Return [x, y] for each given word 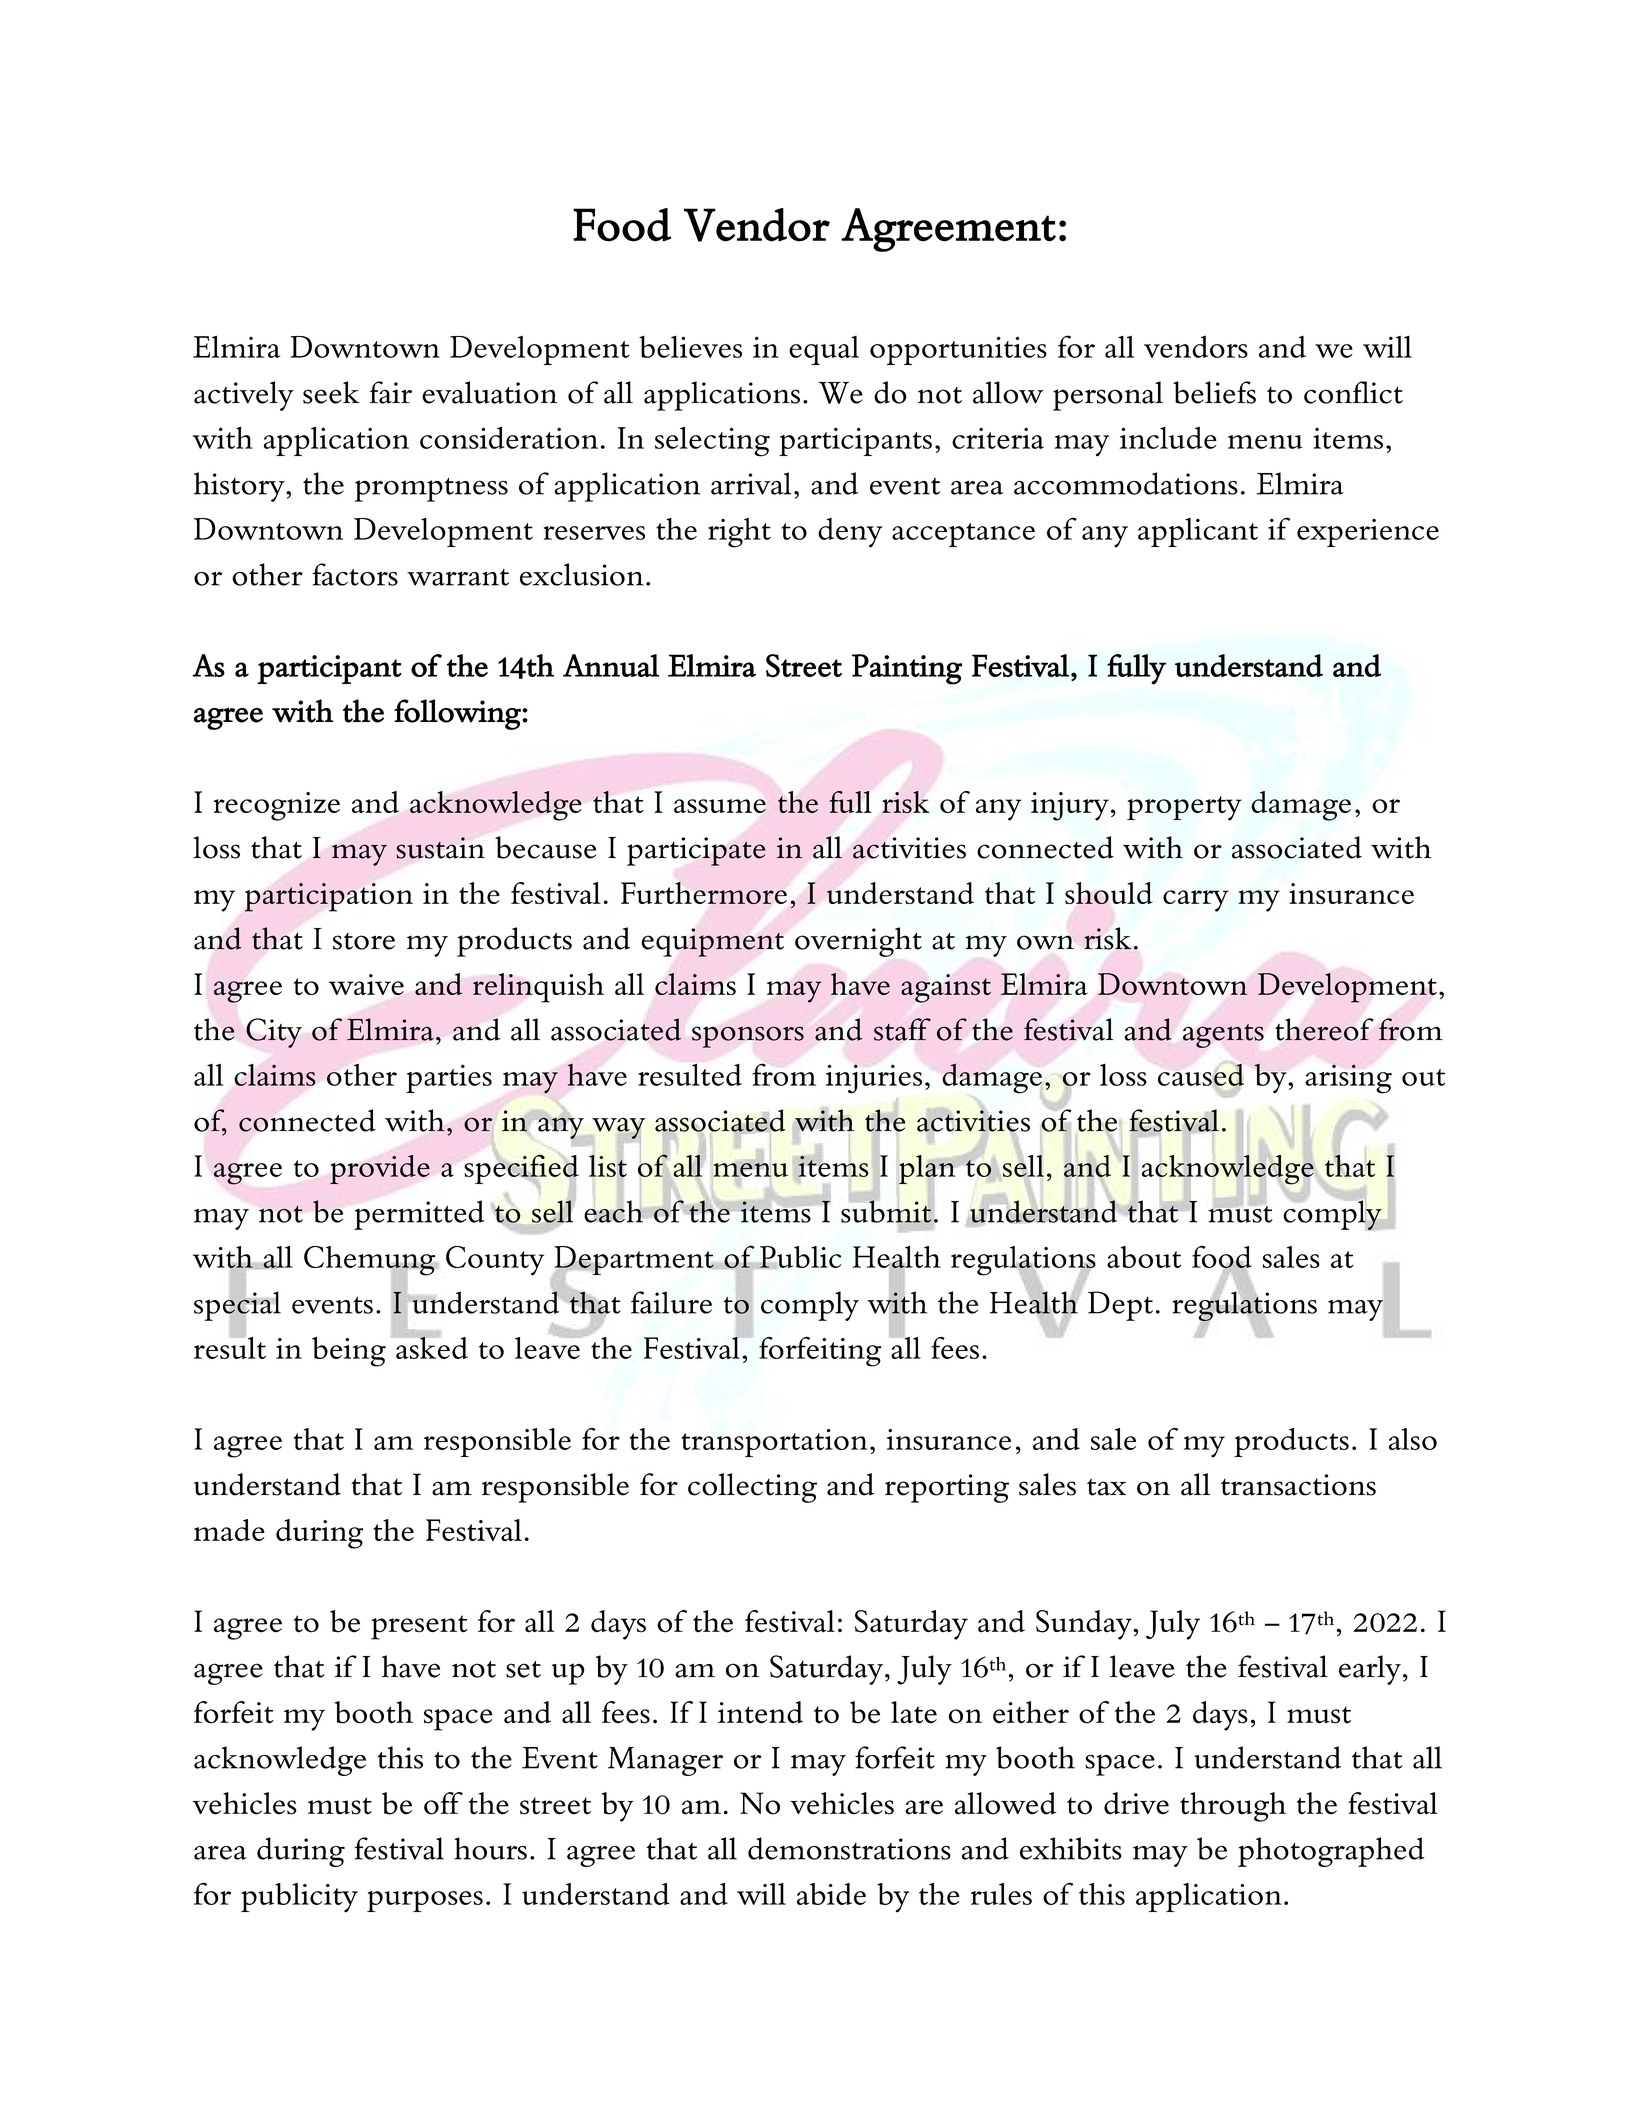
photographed [1331, 1852]
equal [824, 350]
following [458, 714]
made [229, 1530]
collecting [752, 1488]
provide [380, 1169]
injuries [874, 1079]
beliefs [1214, 392]
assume [720, 806]
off [443, 1803]
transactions [1298, 1485]
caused [1201, 1075]
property [1184, 808]
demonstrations [849, 1848]
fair [391, 392]
